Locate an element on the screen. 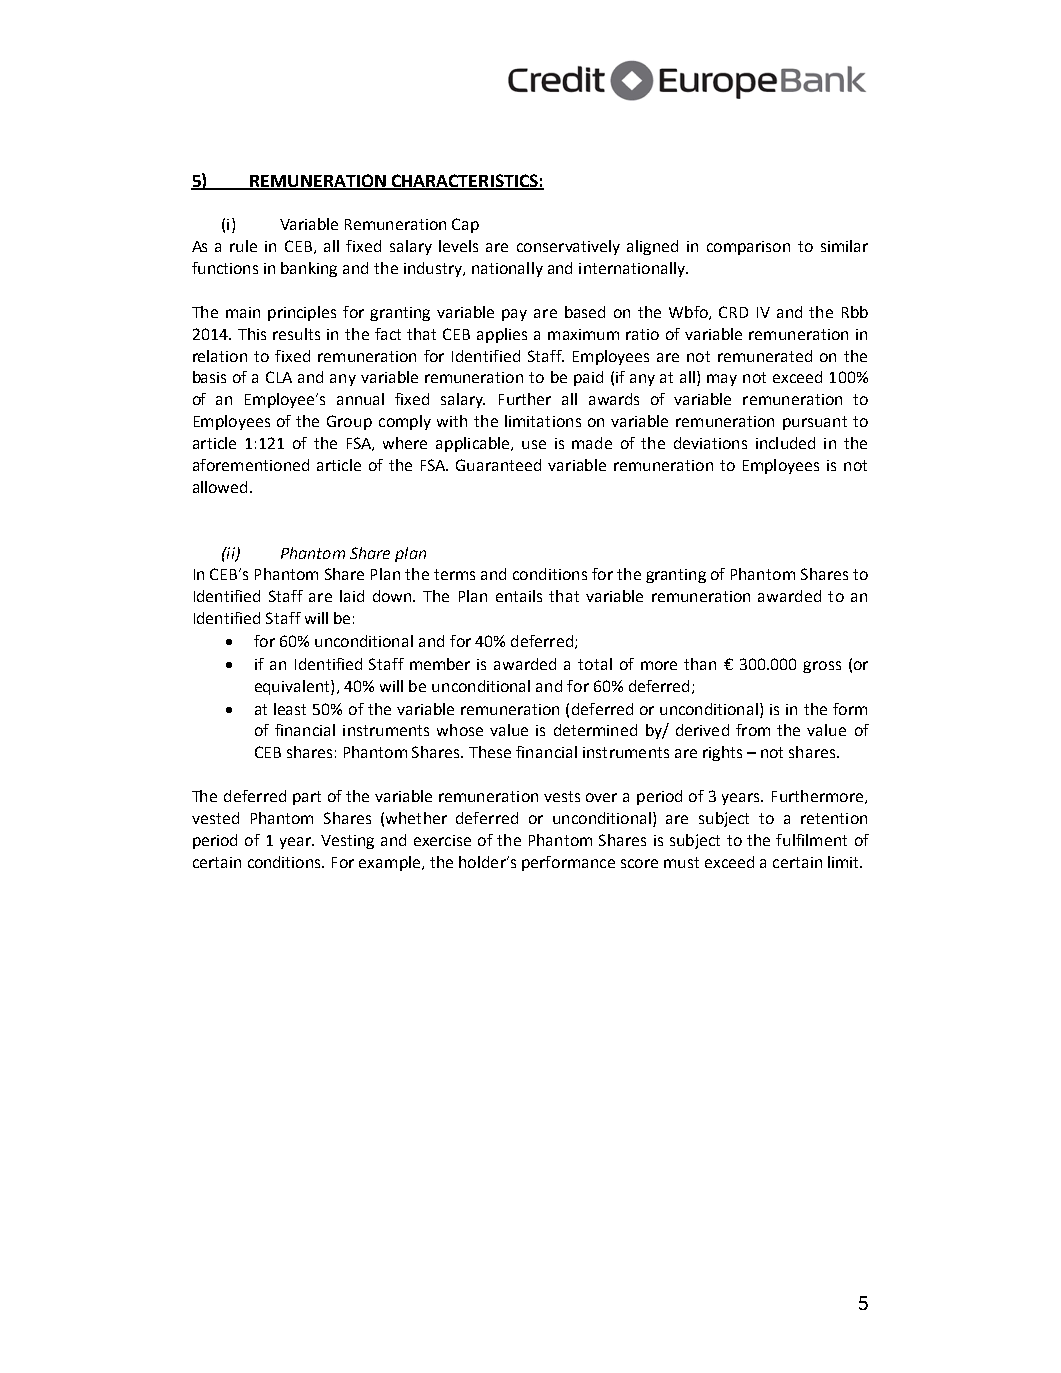 This screenshot has width=1061, height=1373. CHARACTERISTICS is located at coordinates (465, 181).
